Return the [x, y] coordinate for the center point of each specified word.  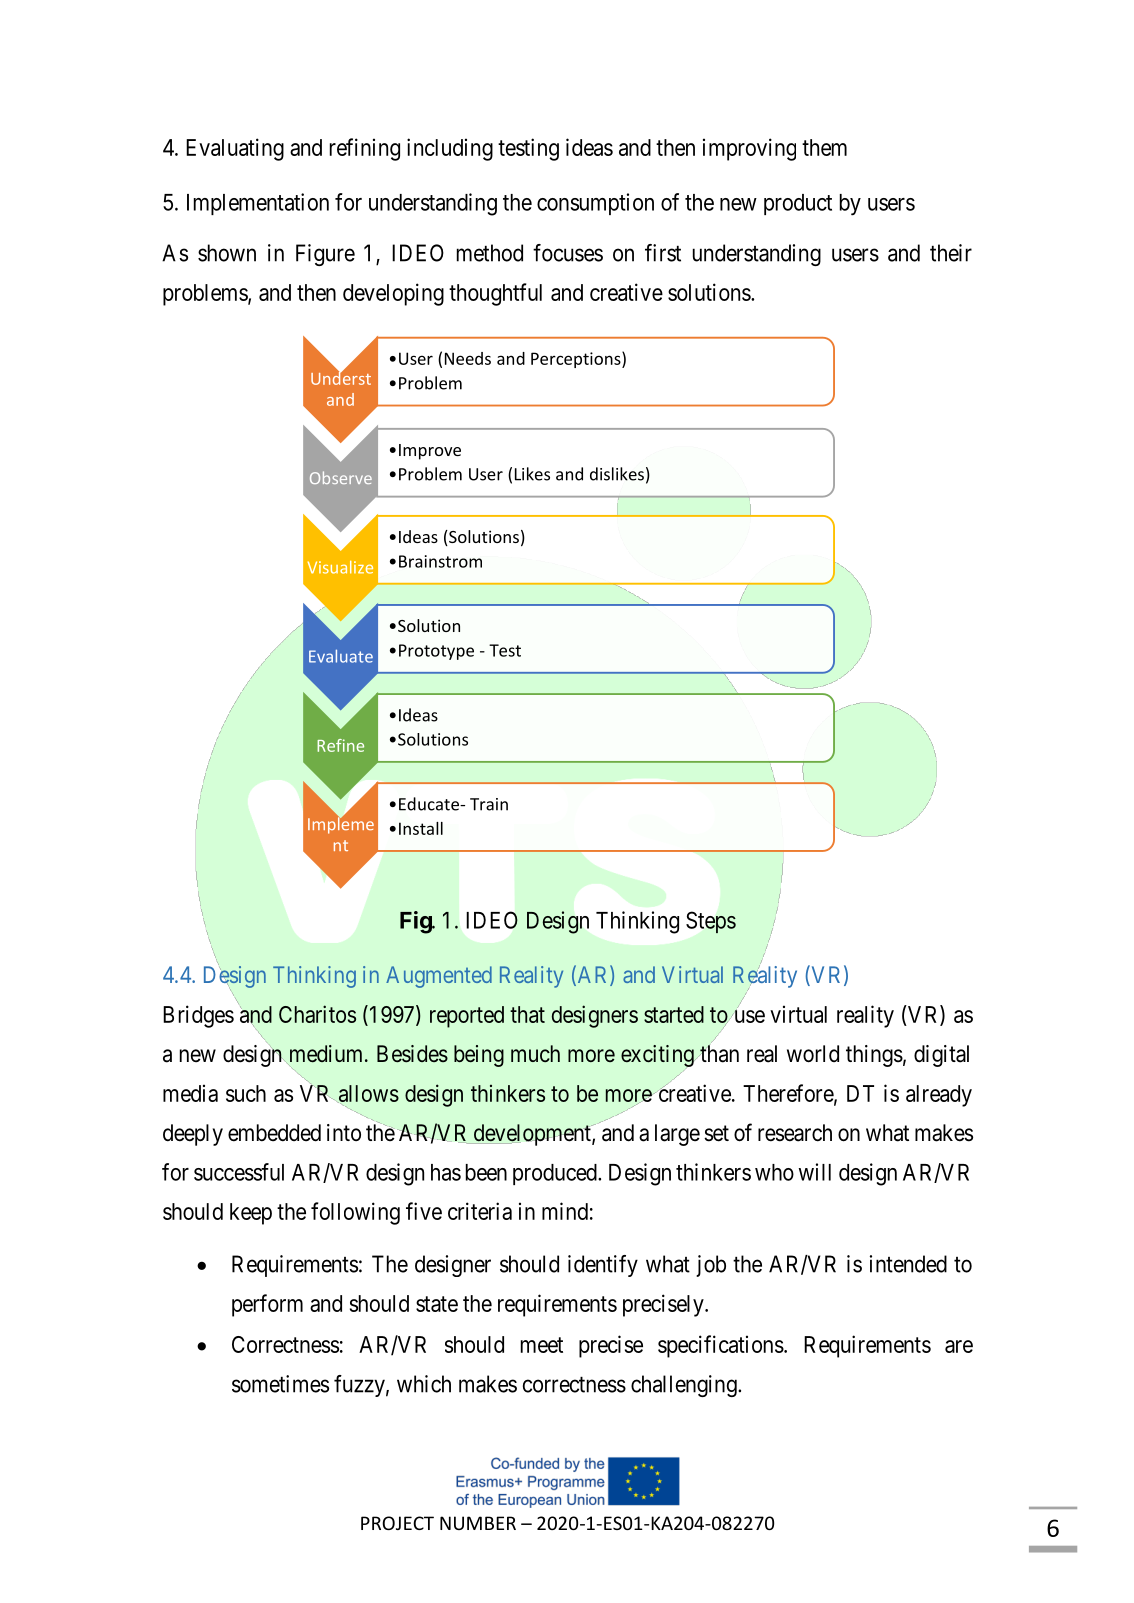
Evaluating [235, 149]
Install [421, 828]
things [874, 1056]
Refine [340, 745]
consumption [595, 204]
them [824, 147]
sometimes [280, 1384]
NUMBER [478, 1523]
